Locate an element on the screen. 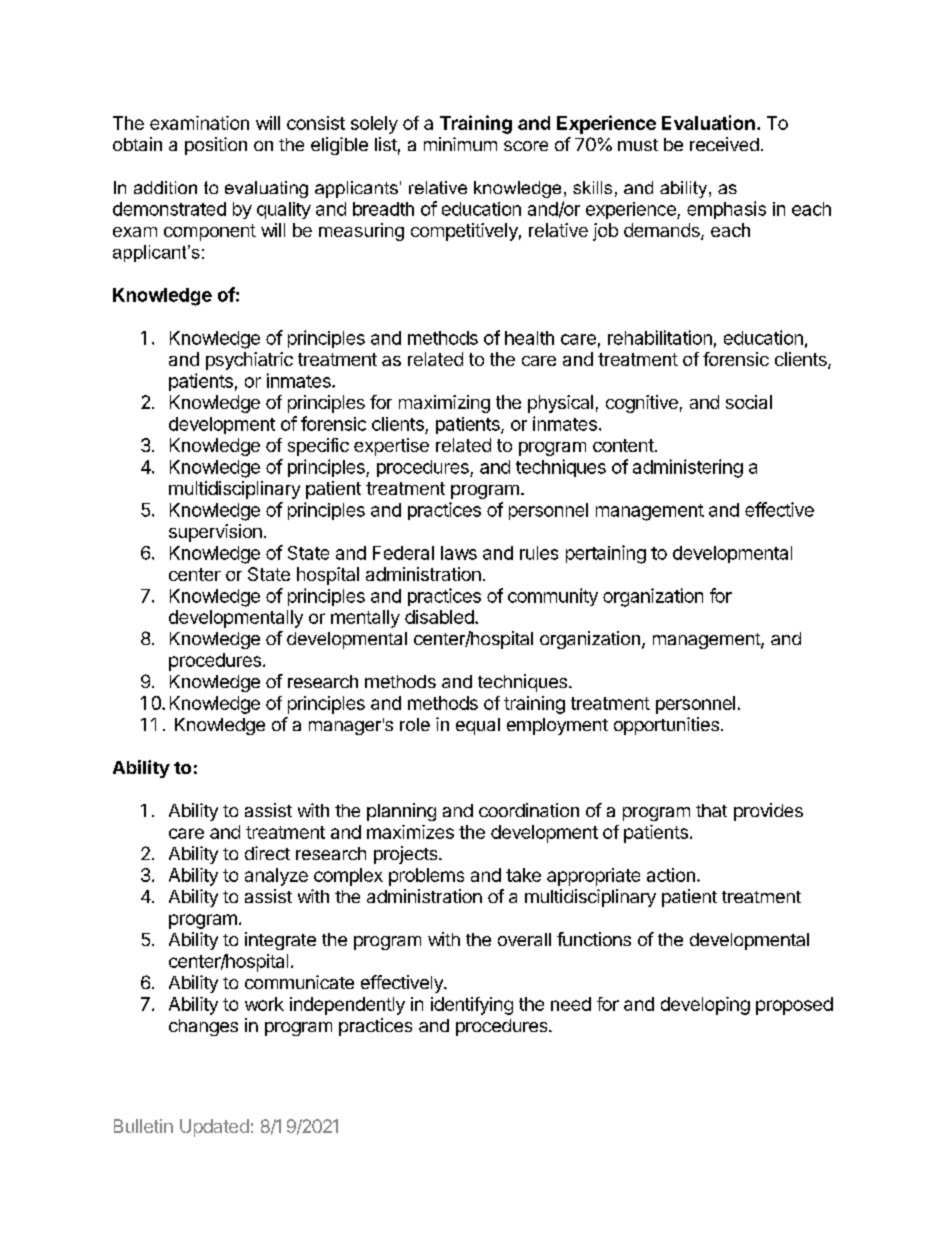 This screenshot has width=952, height=1233. problems is located at coordinates (426, 877).
